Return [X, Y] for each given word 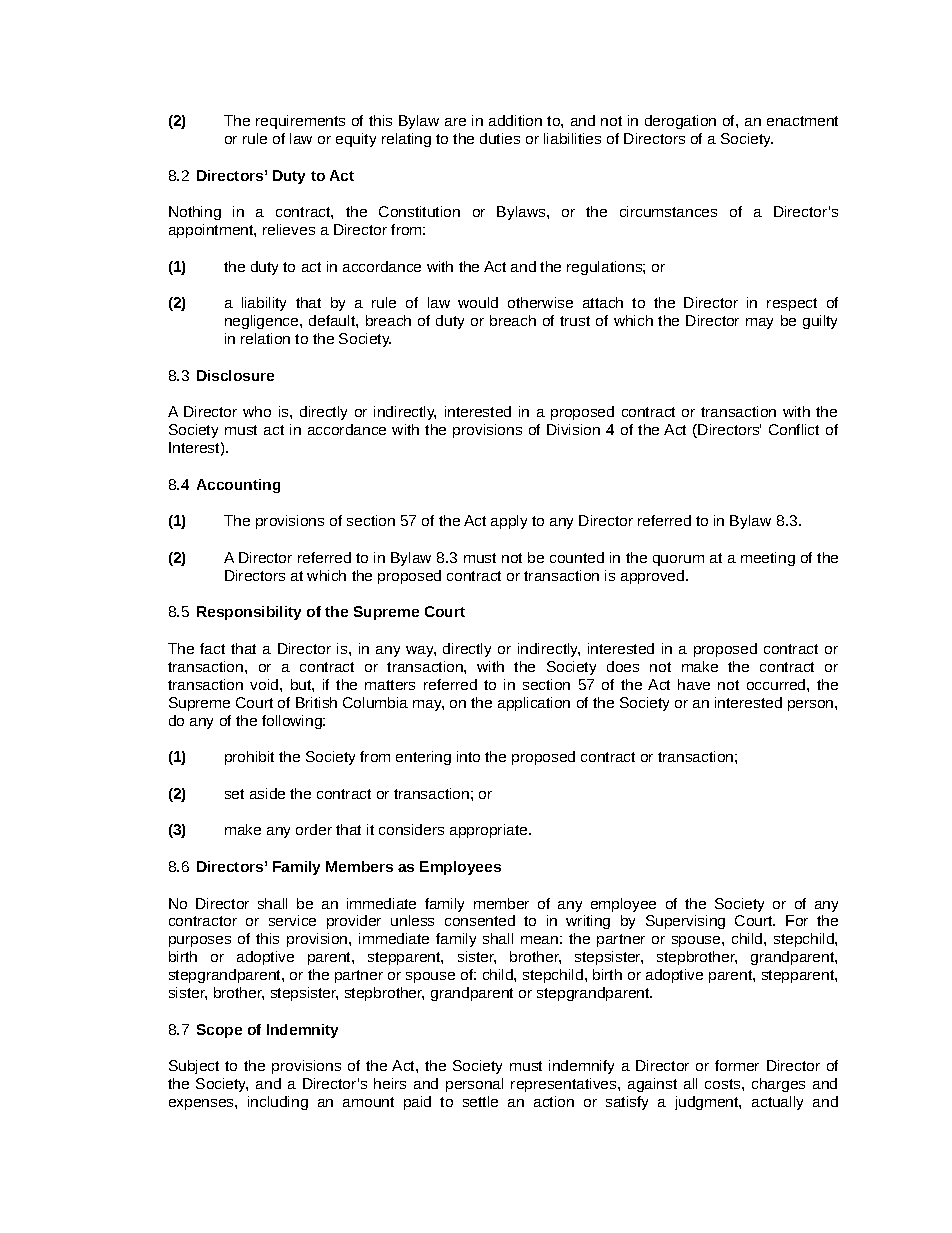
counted [577, 557]
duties [500, 138]
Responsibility [249, 613]
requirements [300, 122]
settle [480, 1101]
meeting [768, 559]
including [278, 1103]
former [737, 1065]
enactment [802, 121]
